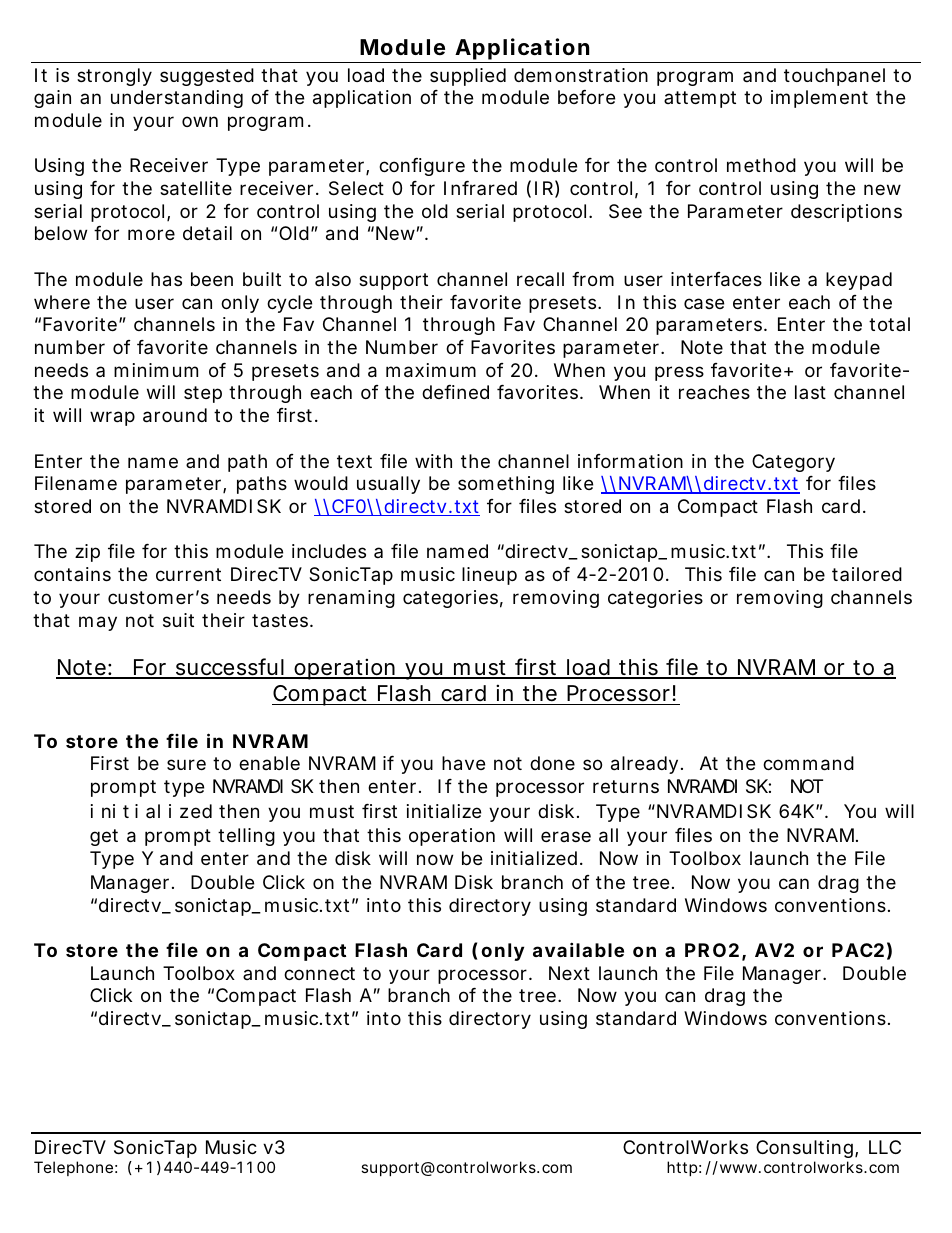  Describe the element at coordinates (468, 77) in the screenshot. I see `supplied` at that location.
